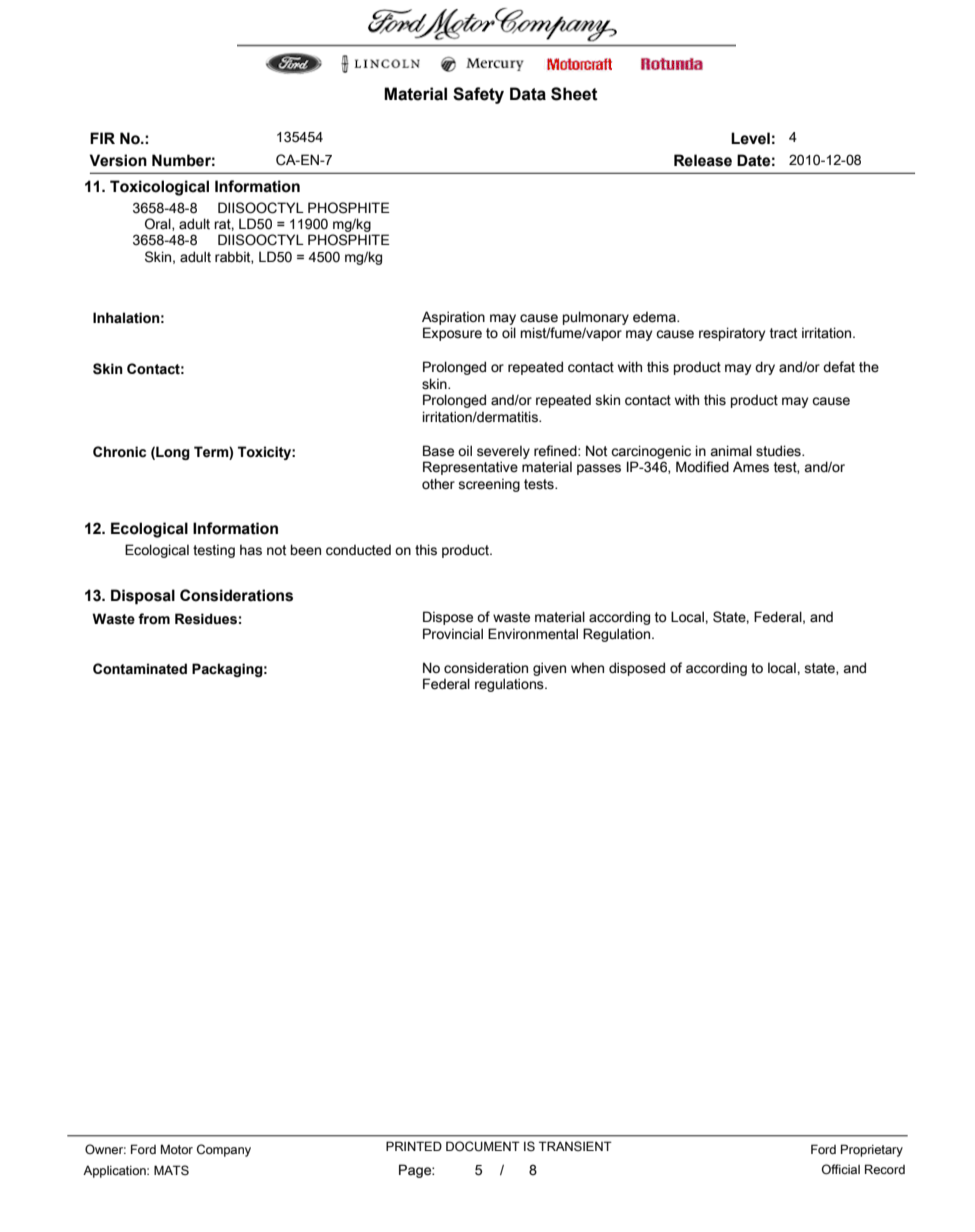 This screenshot has height=1232, width=975. I want to click on when, so click(587, 668).
